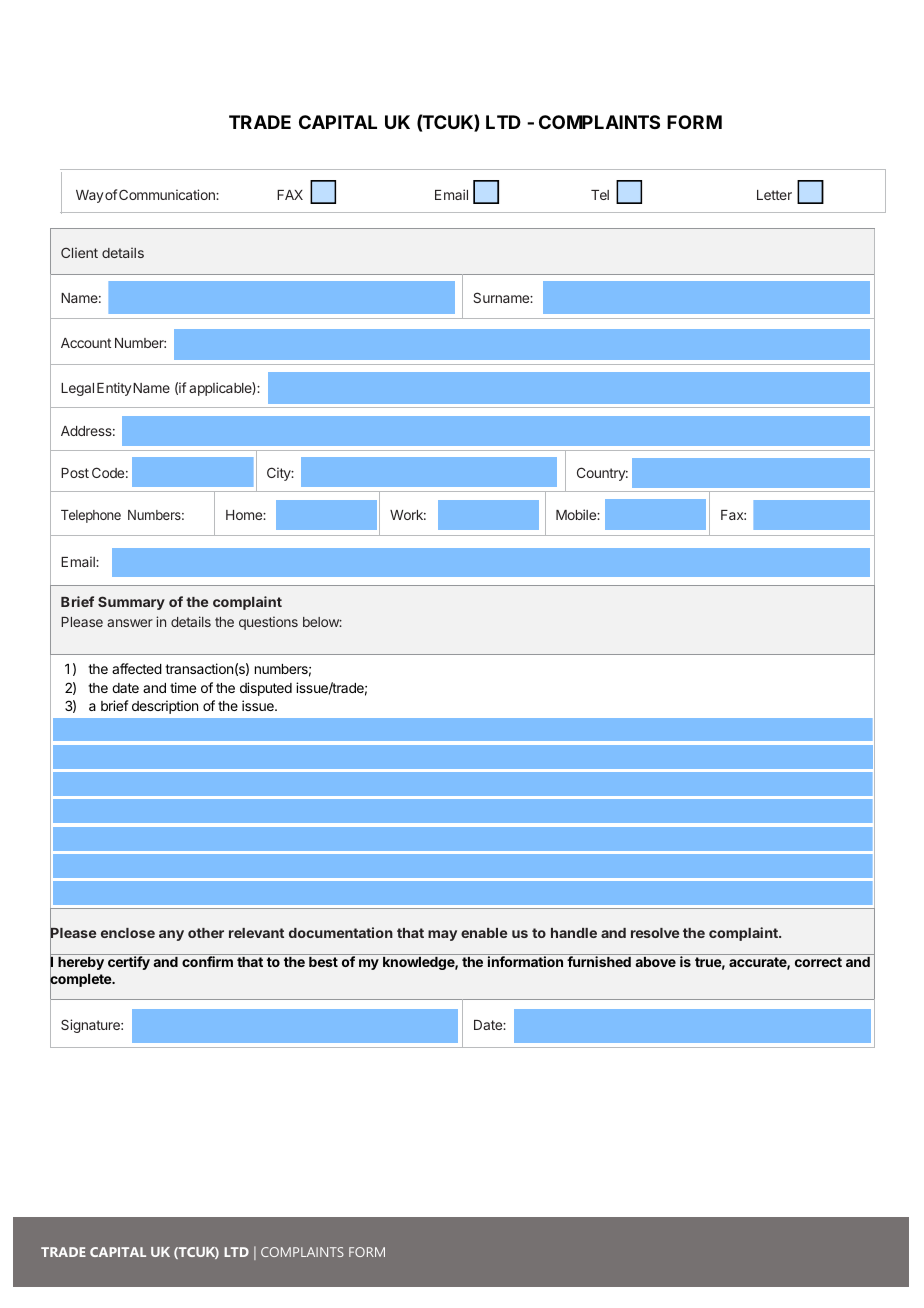  What do you see at coordinates (131, 603) in the document?
I see `Summary` at bounding box center [131, 603].
